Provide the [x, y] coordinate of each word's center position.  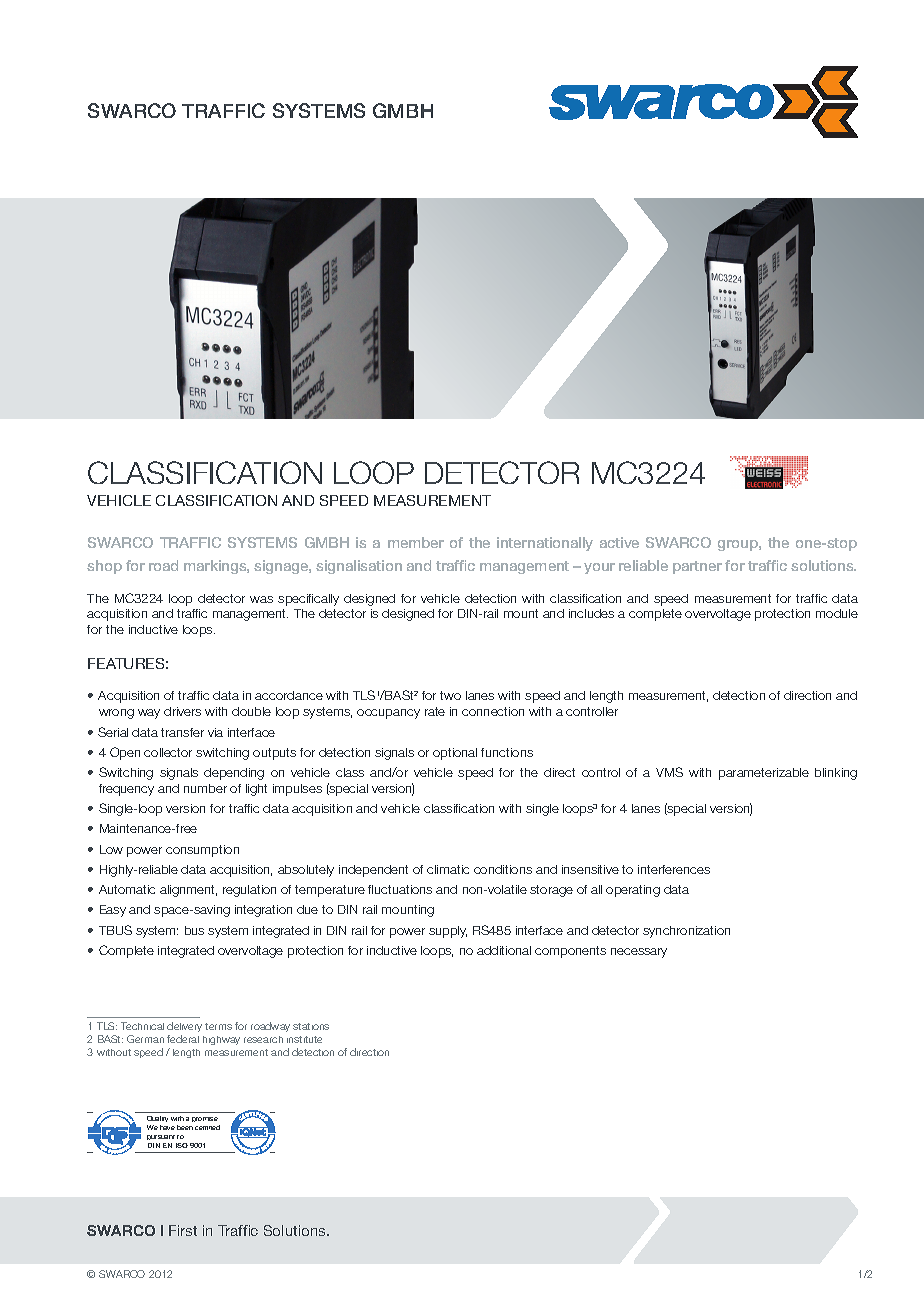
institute [304, 1039]
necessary [639, 953]
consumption [202, 851]
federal [183, 1039]
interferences [674, 869]
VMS [669, 772]
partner [697, 567]
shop [104, 567]
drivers [182, 711]
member [416, 542]
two [450, 695]
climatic [448, 869]
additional [504, 950]
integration [263, 911]
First [183, 1230]
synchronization [686, 932]
